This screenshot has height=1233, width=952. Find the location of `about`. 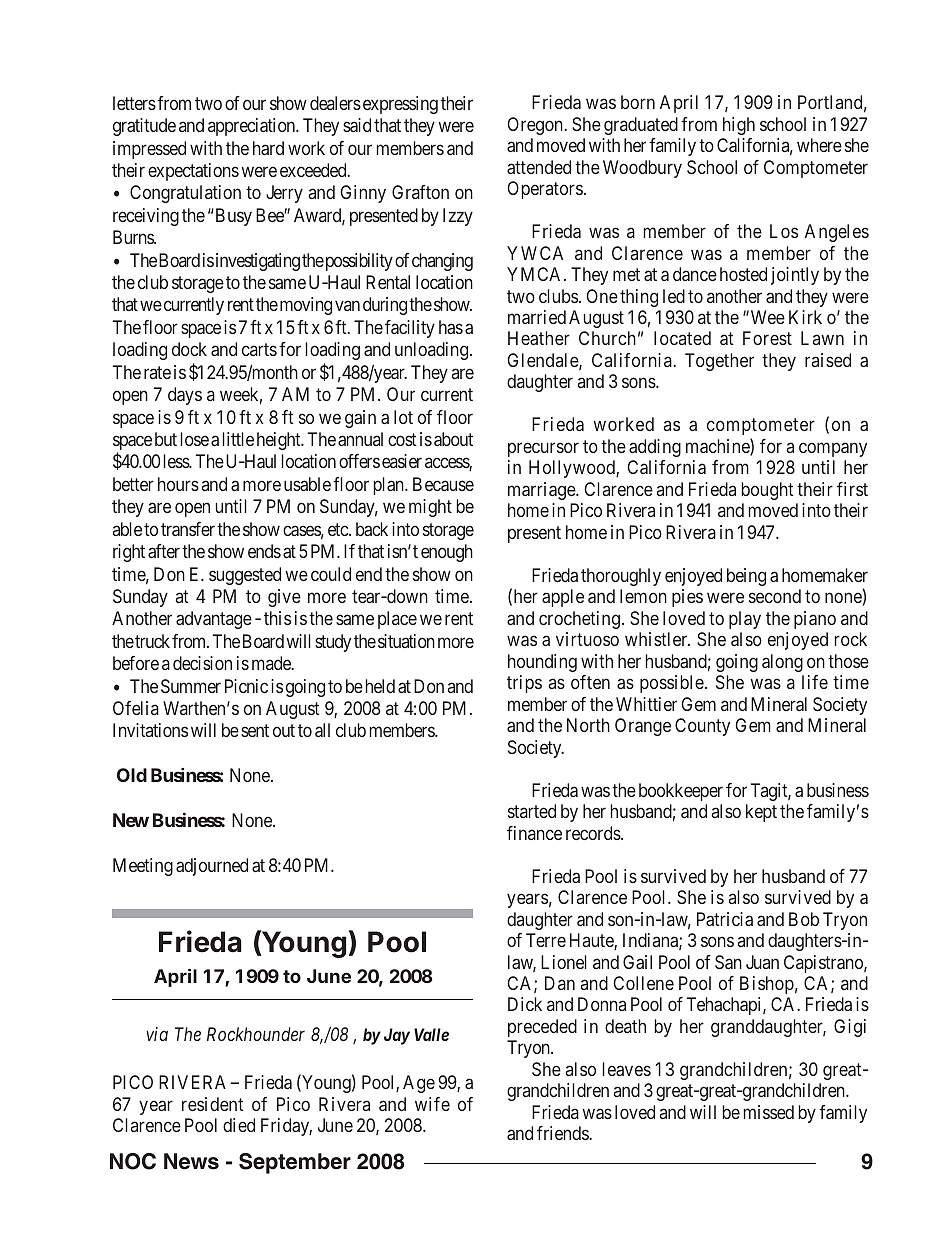

about is located at coordinates (453, 439).
